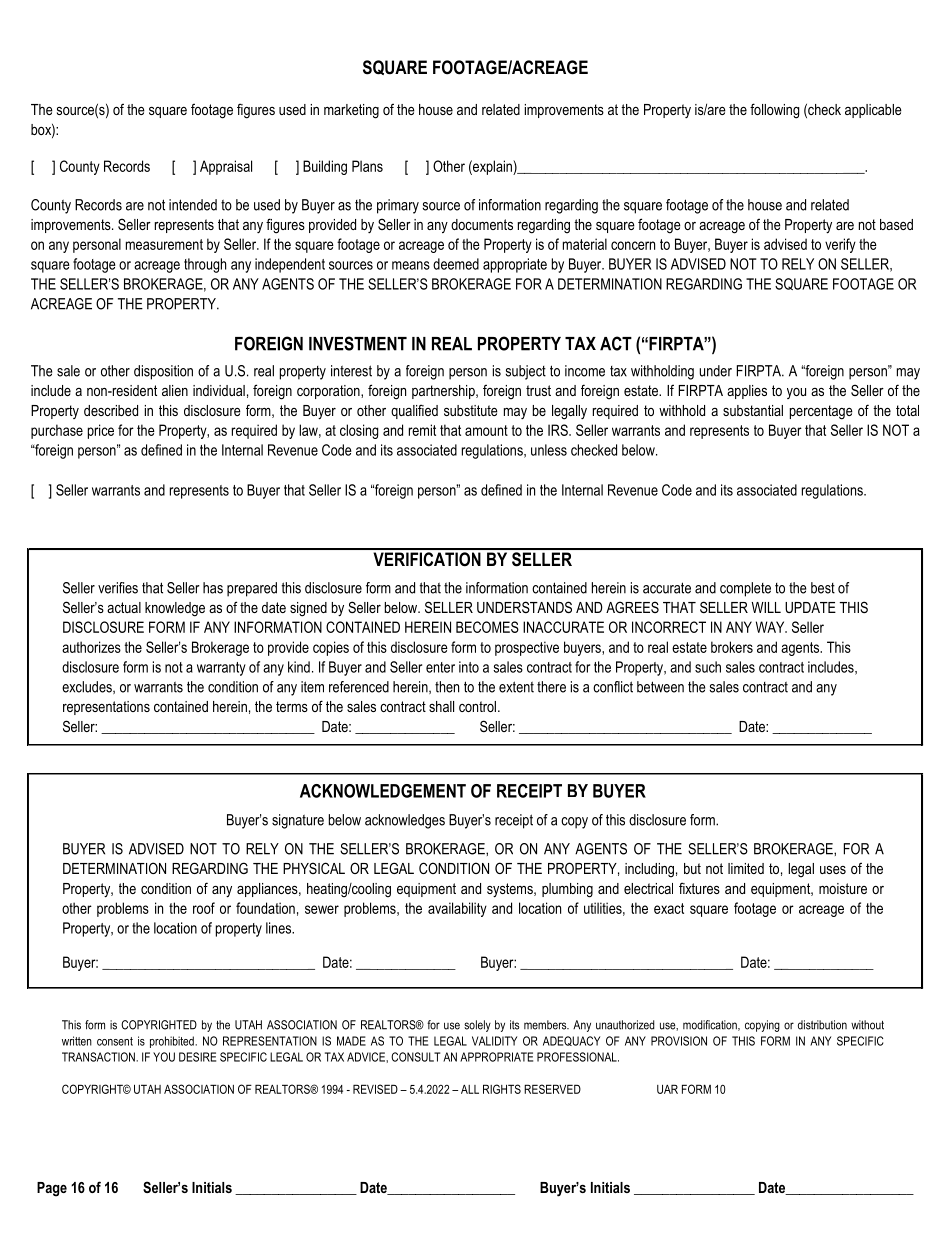  Describe the element at coordinates (52, 1189) in the screenshot. I see `Page` at that location.
